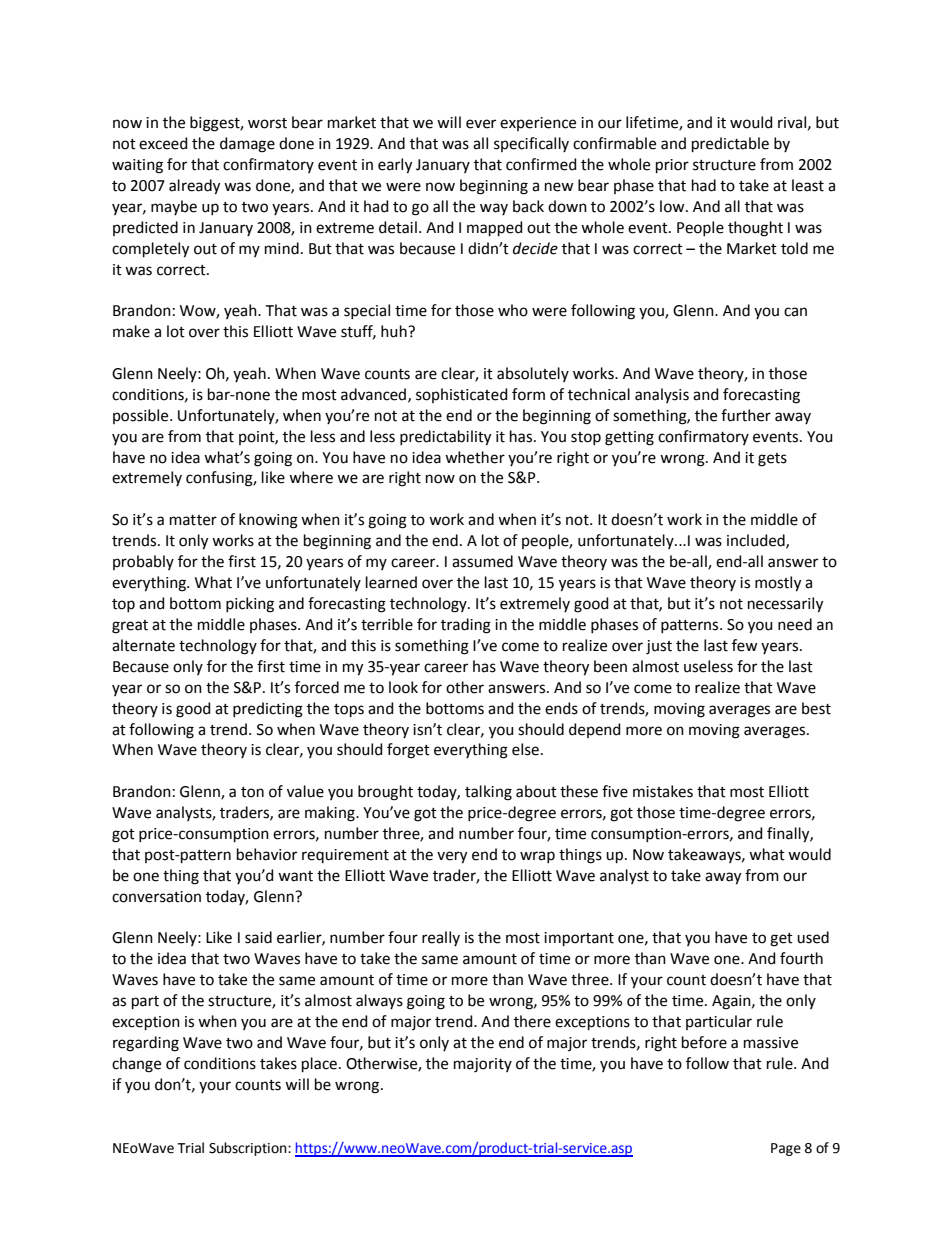 This image has height=1233, width=952. I want to click on predictable, so click(730, 144).
